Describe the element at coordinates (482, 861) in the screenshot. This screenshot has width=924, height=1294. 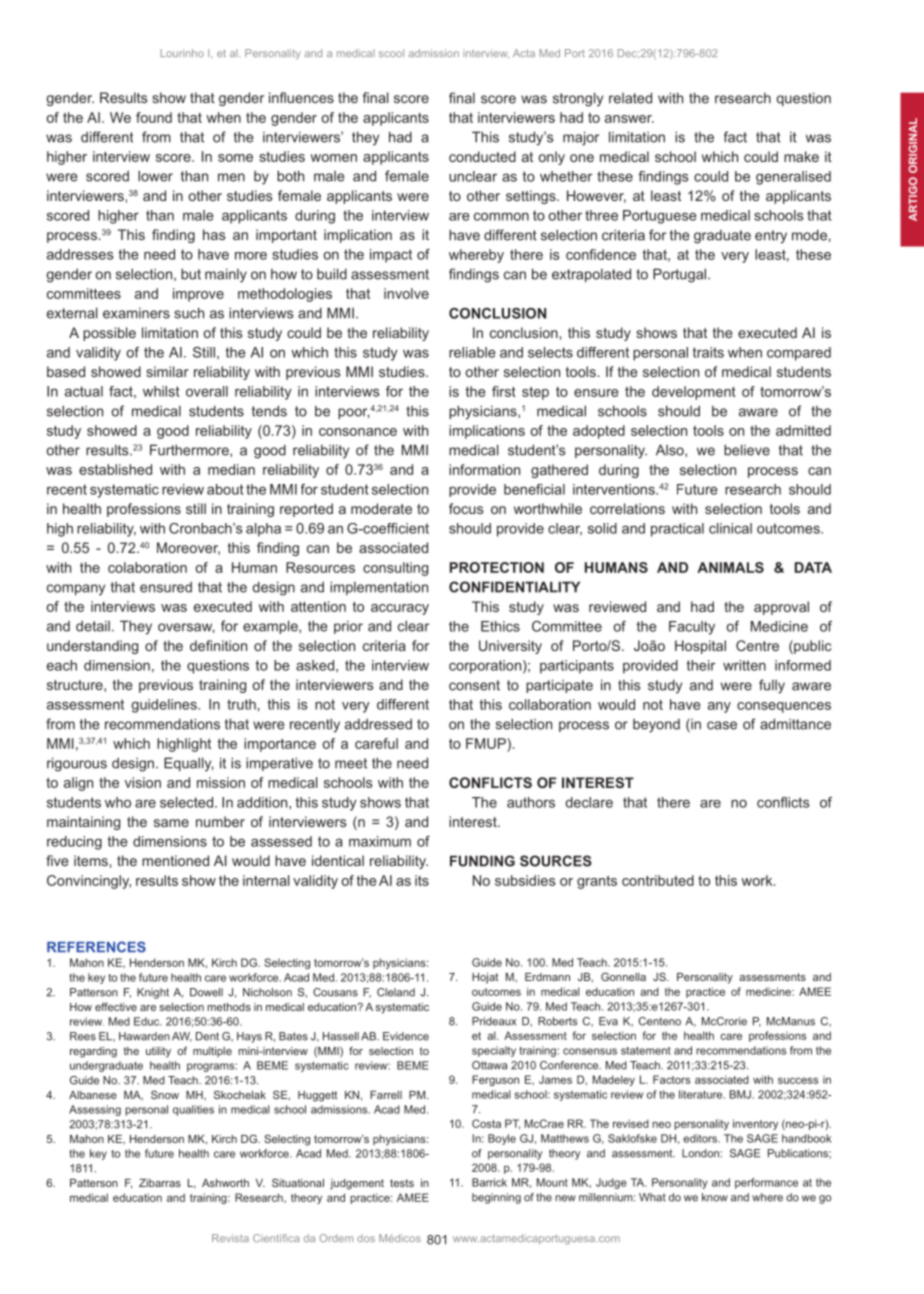
I see `FUNDING` at that location.
